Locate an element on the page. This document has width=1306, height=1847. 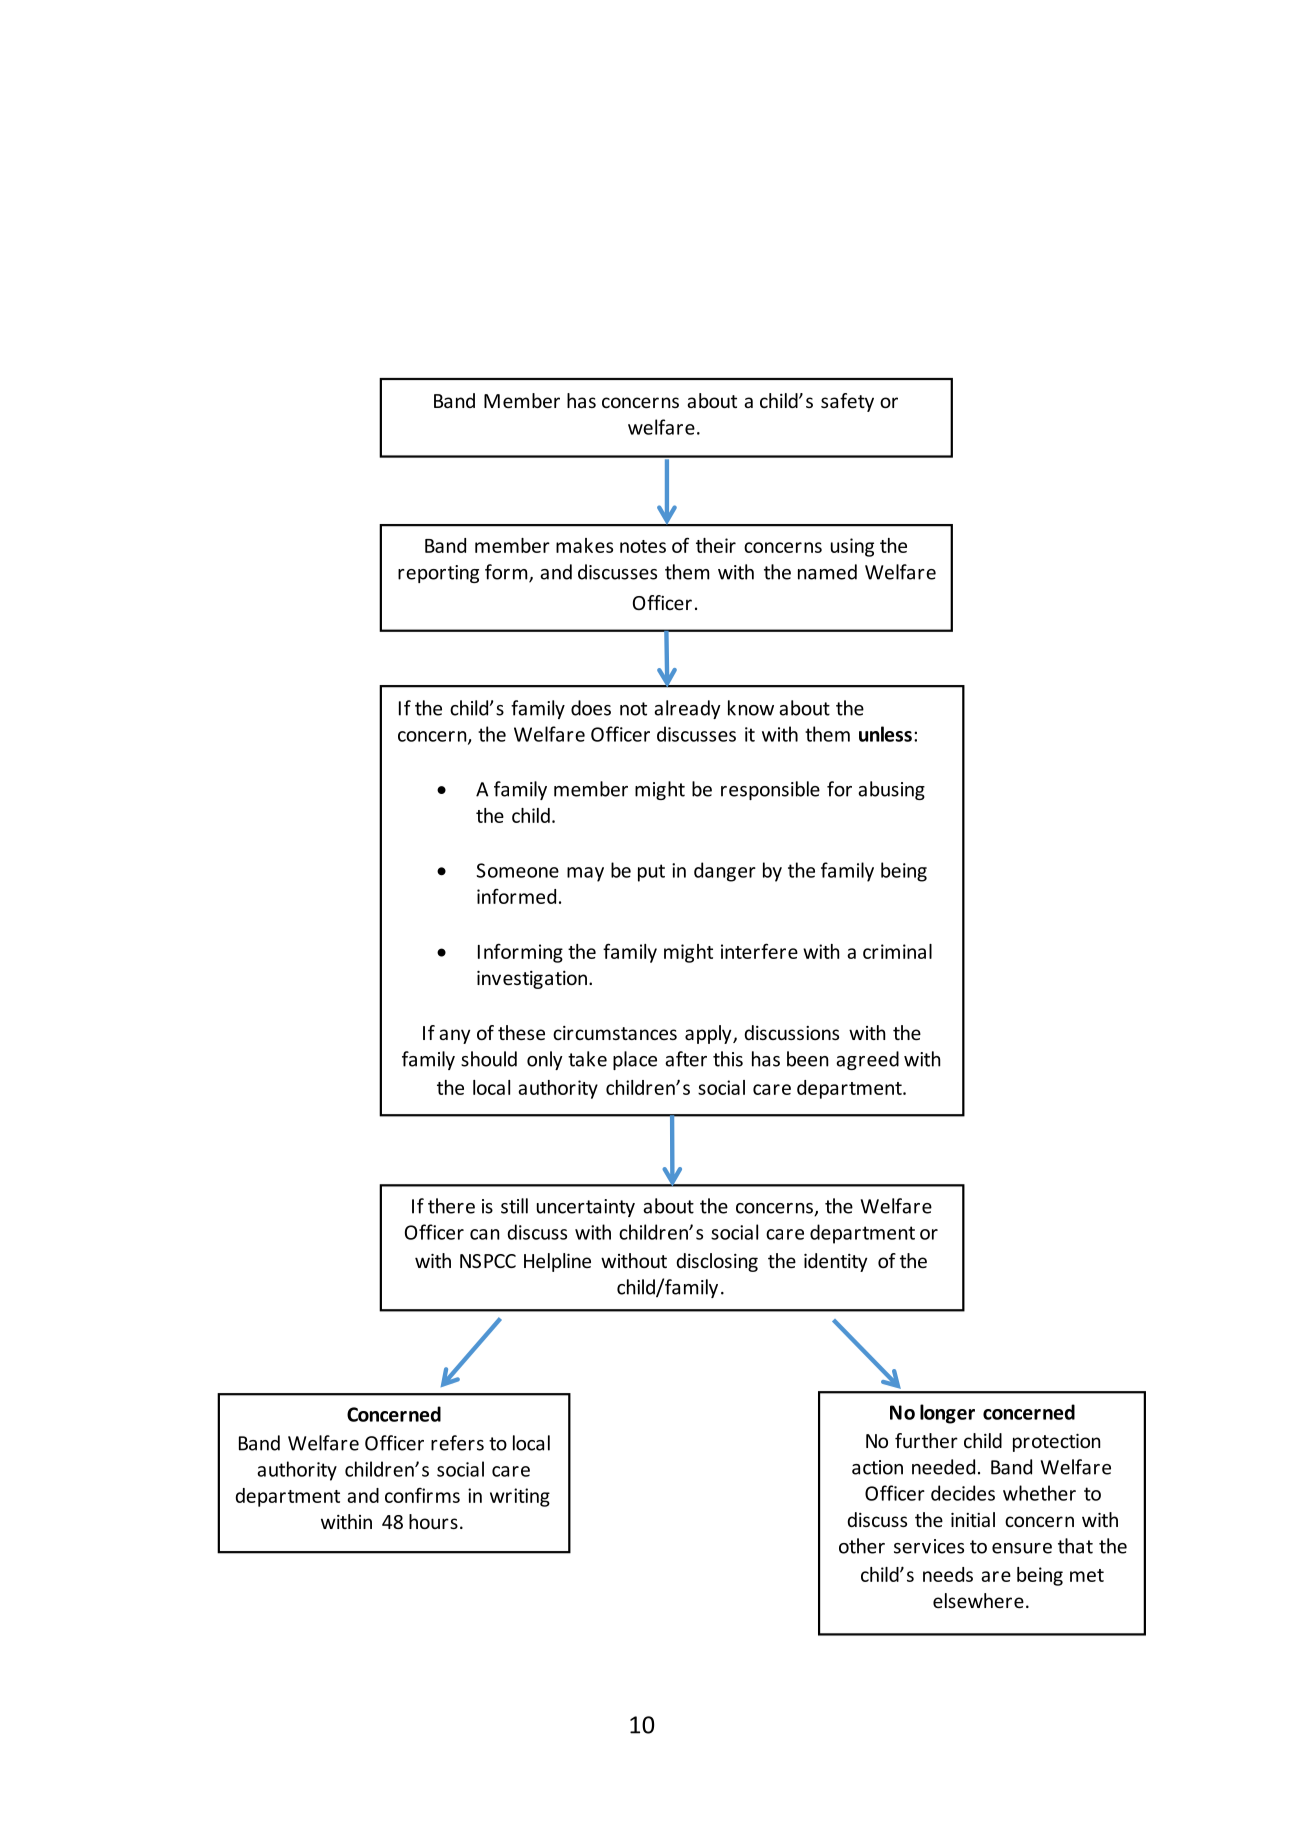
named is located at coordinates (827, 572).
